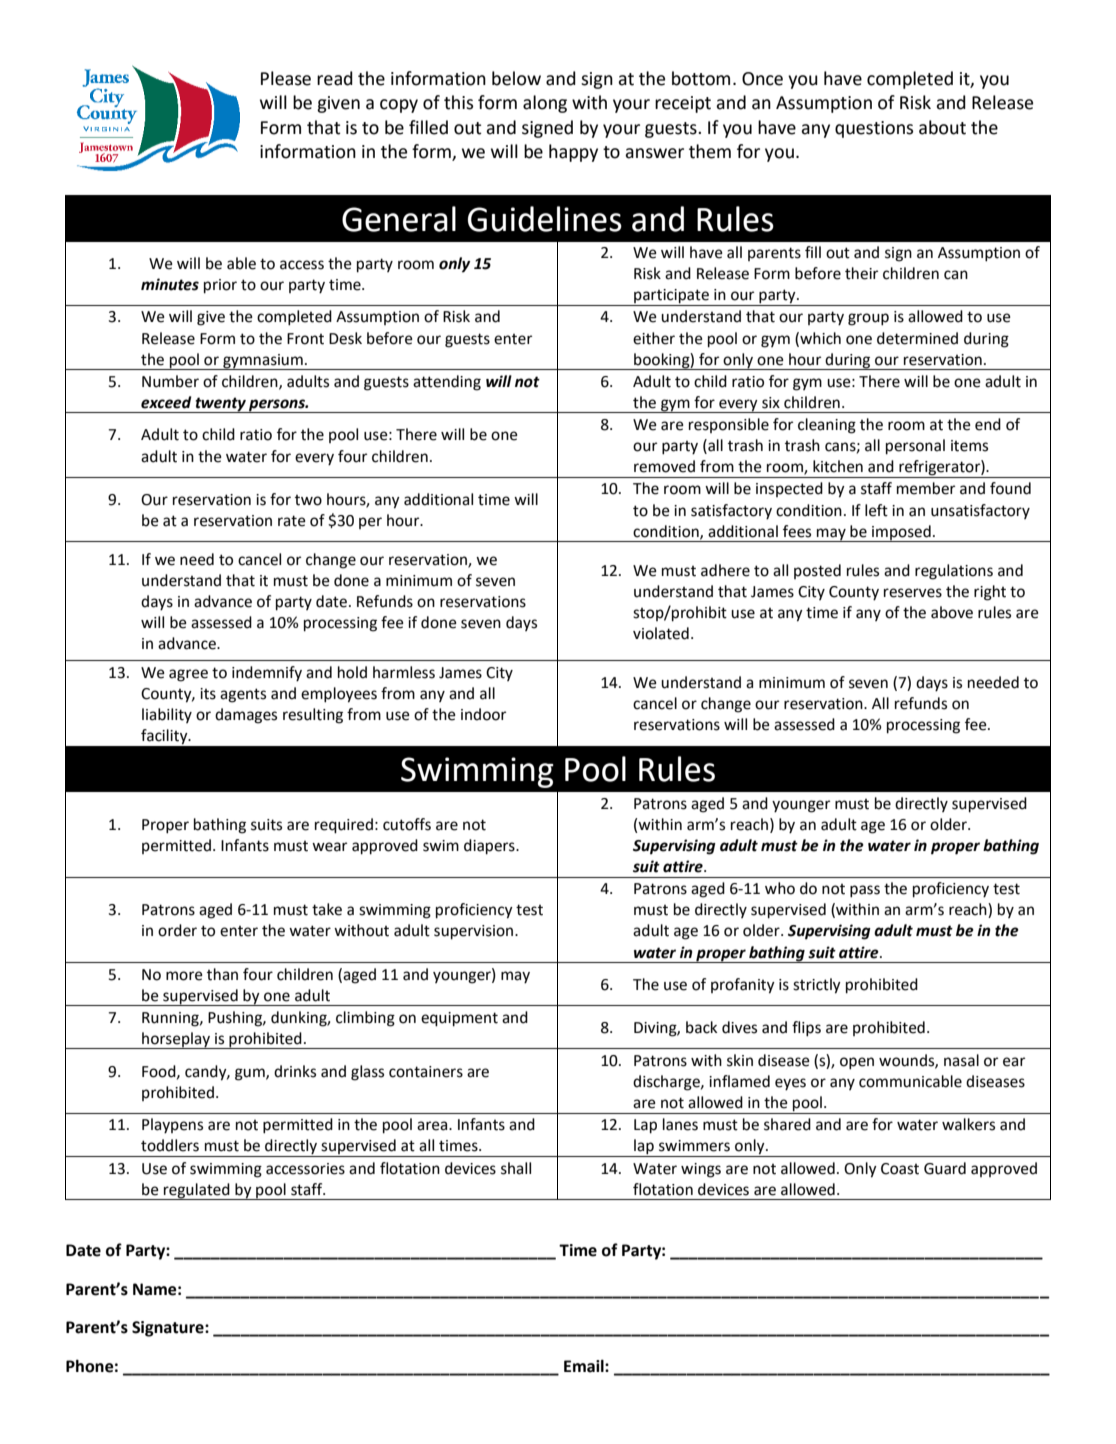  Describe the element at coordinates (942, 127) in the screenshot. I see `about` at that location.
